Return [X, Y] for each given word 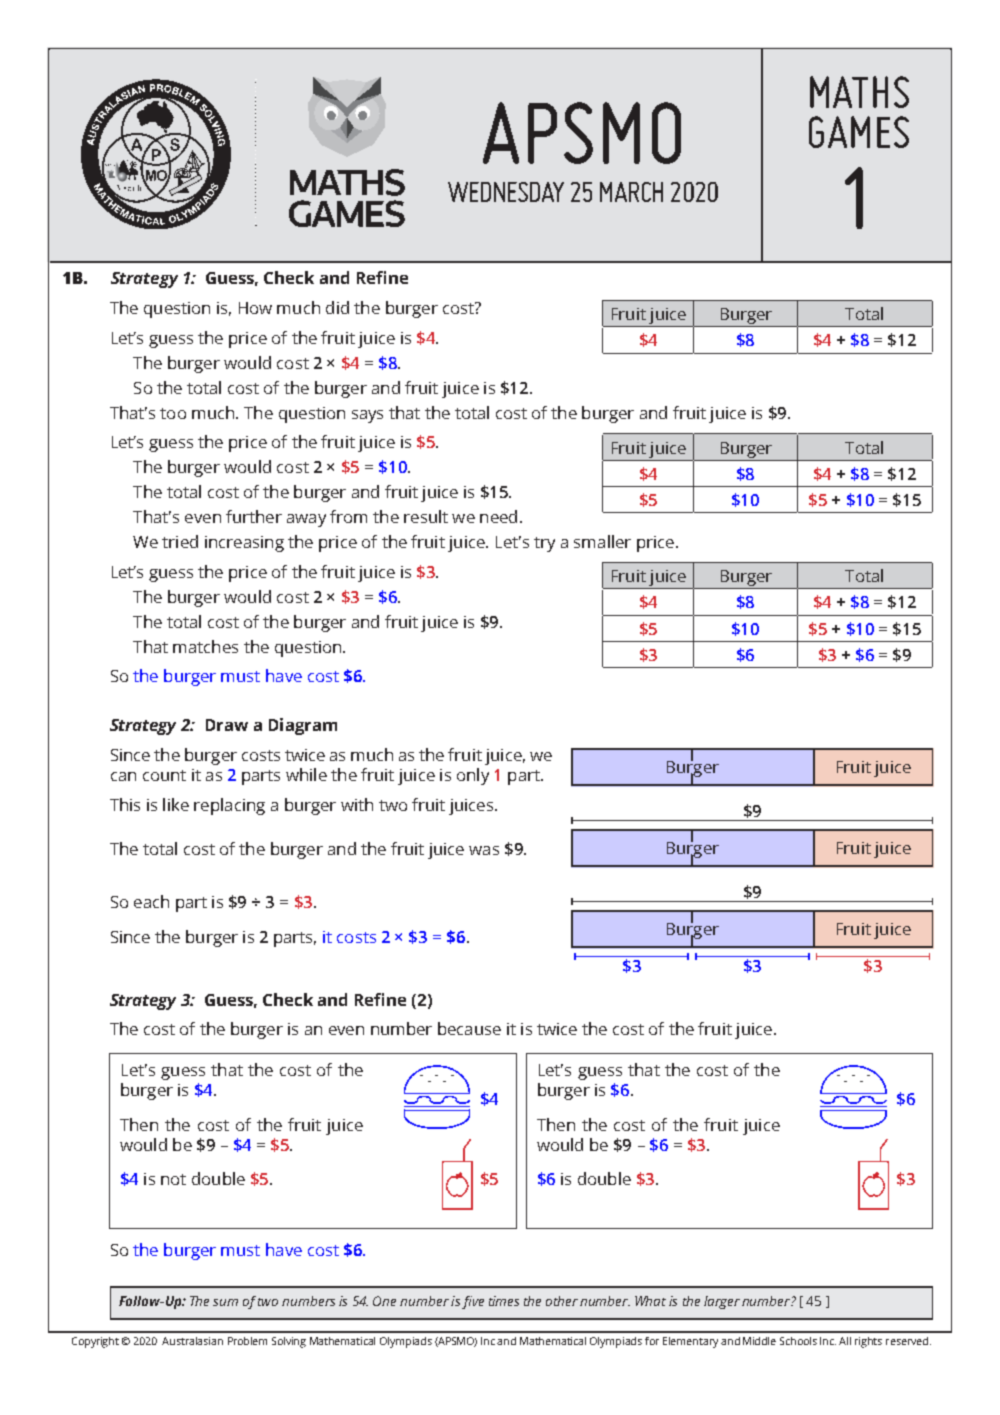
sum [225, 1302]
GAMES [859, 132]
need [498, 516]
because [469, 1028]
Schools [798, 1341]
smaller [602, 541]
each [151, 901]
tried [180, 541]
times [504, 1301]
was [484, 850]
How [255, 308]
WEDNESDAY [506, 192]
